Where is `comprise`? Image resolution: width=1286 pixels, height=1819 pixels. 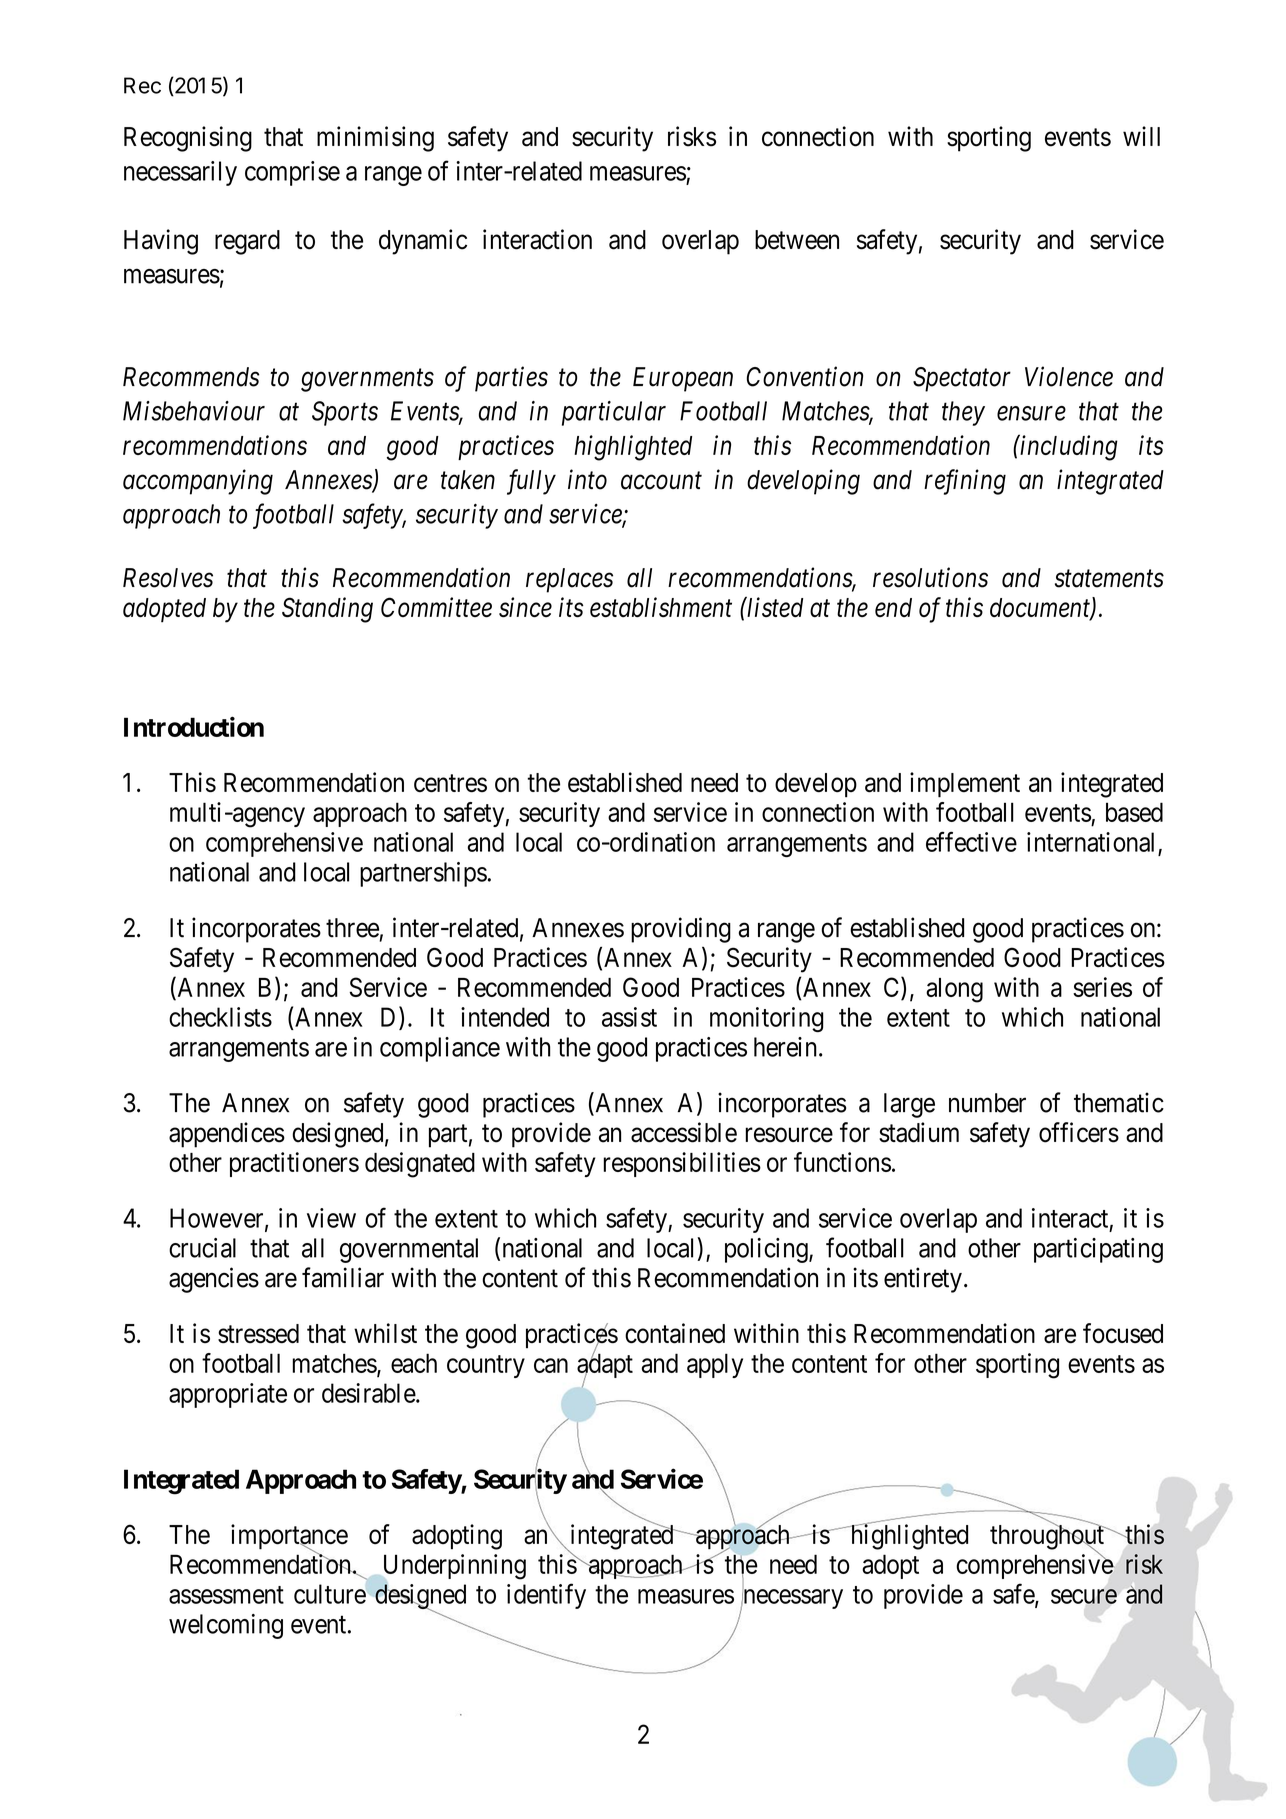 comprise is located at coordinates (292, 173).
